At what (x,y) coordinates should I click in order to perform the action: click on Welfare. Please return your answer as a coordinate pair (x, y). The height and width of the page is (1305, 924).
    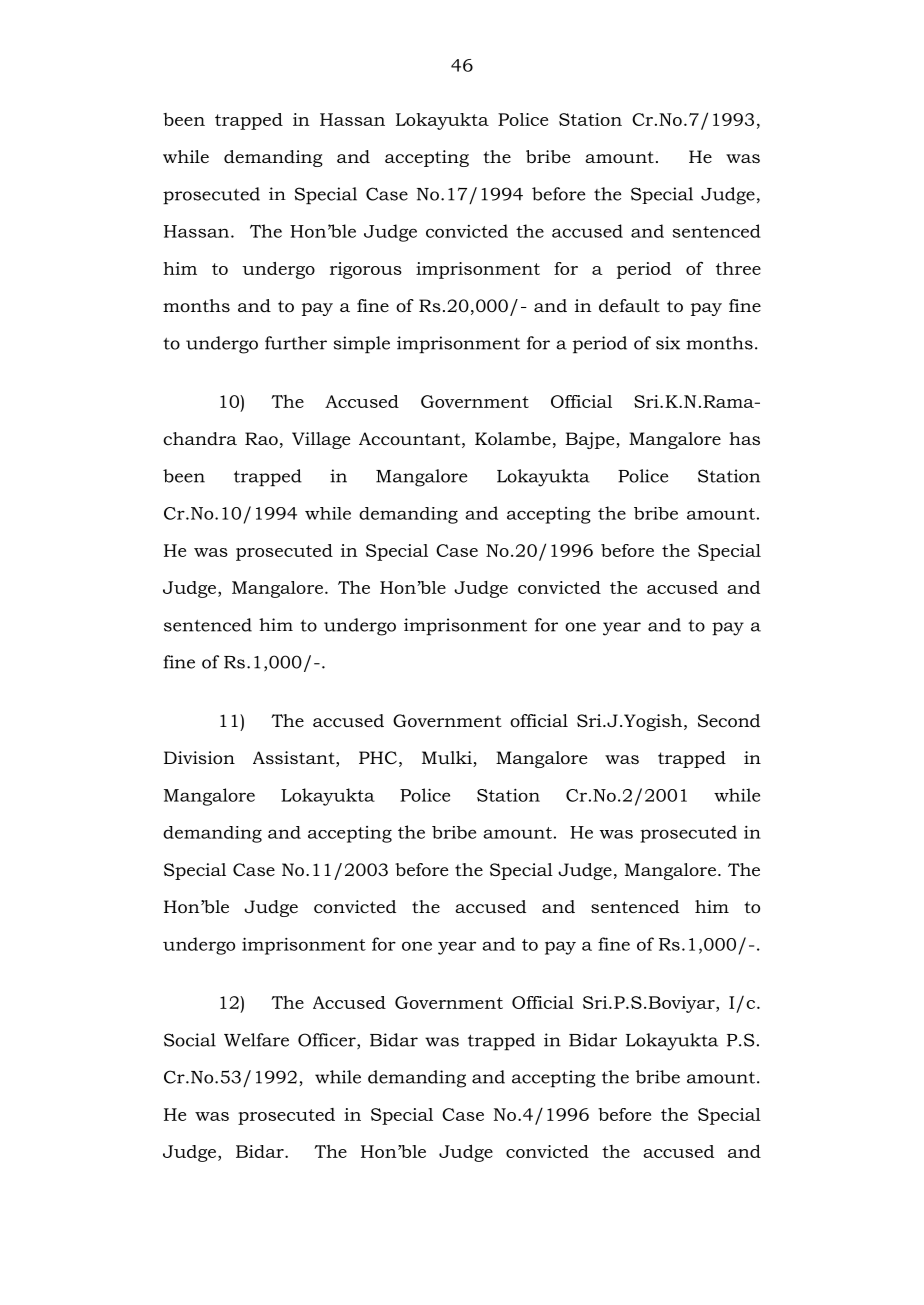
    Looking at the image, I should click on (256, 1040).
